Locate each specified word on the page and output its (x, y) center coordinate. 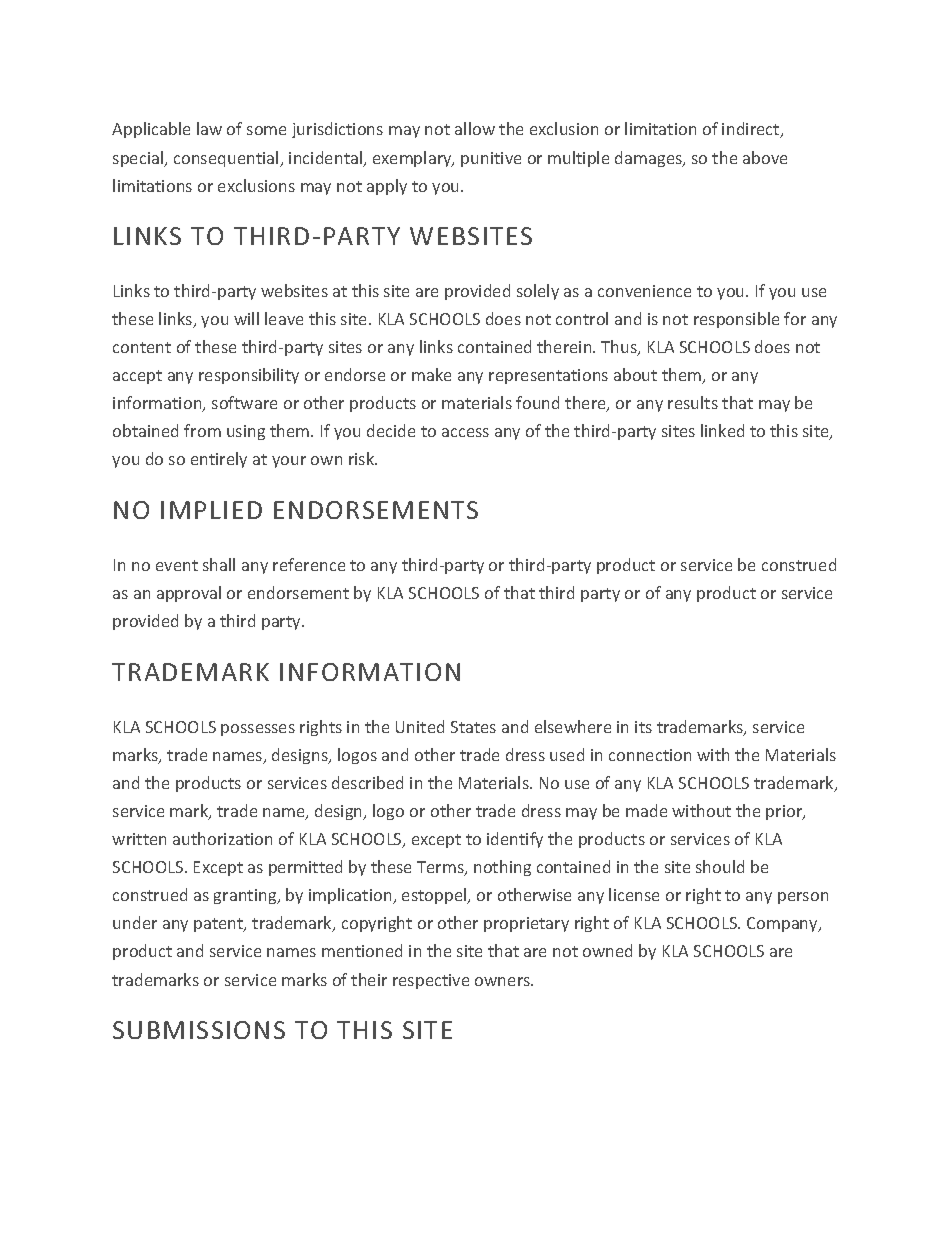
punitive (491, 159)
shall (219, 564)
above (765, 157)
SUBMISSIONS (199, 1030)
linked (722, 430)
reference (309, 564)
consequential (227, 159)
